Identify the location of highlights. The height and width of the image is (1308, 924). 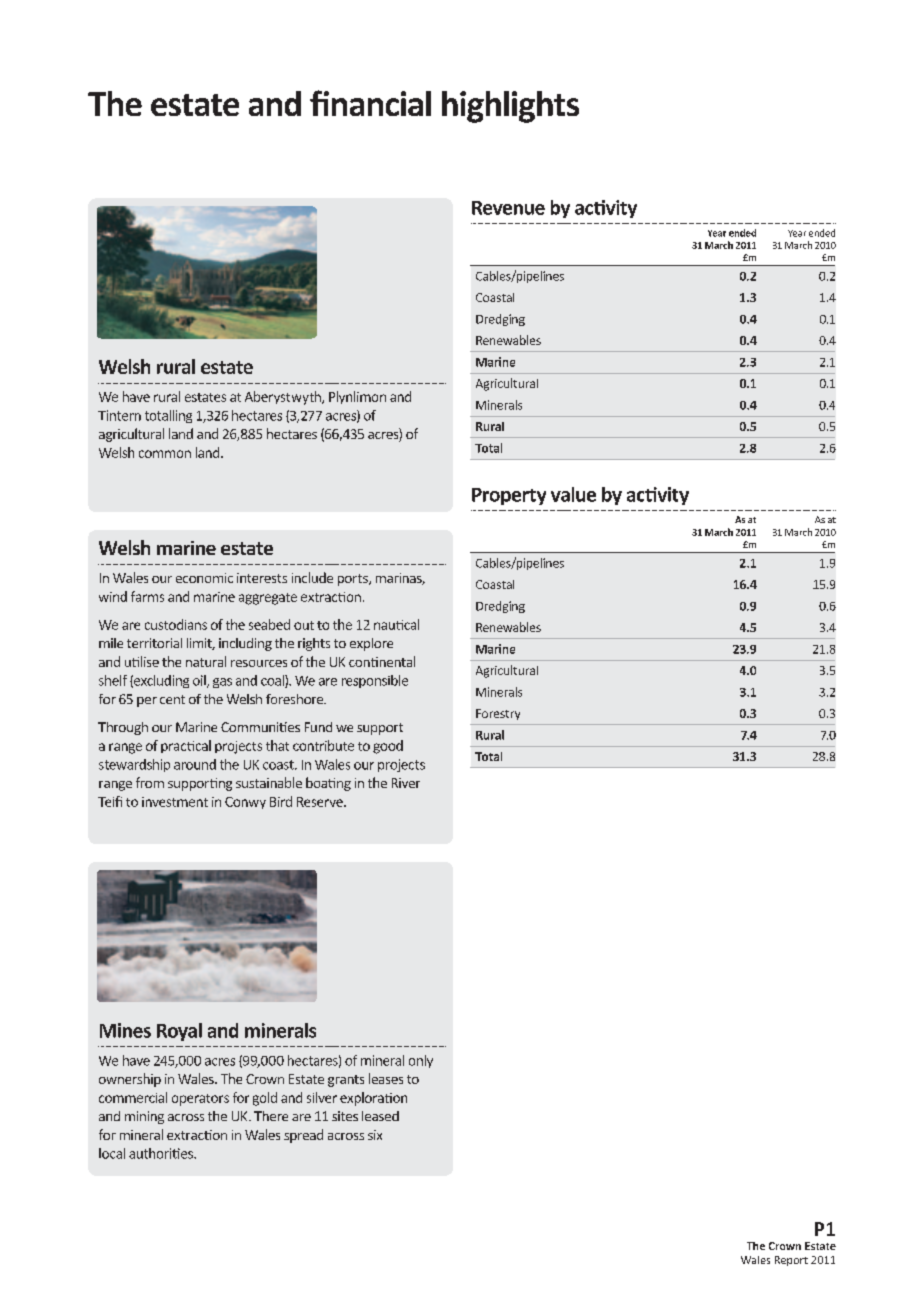
(510, 107).
